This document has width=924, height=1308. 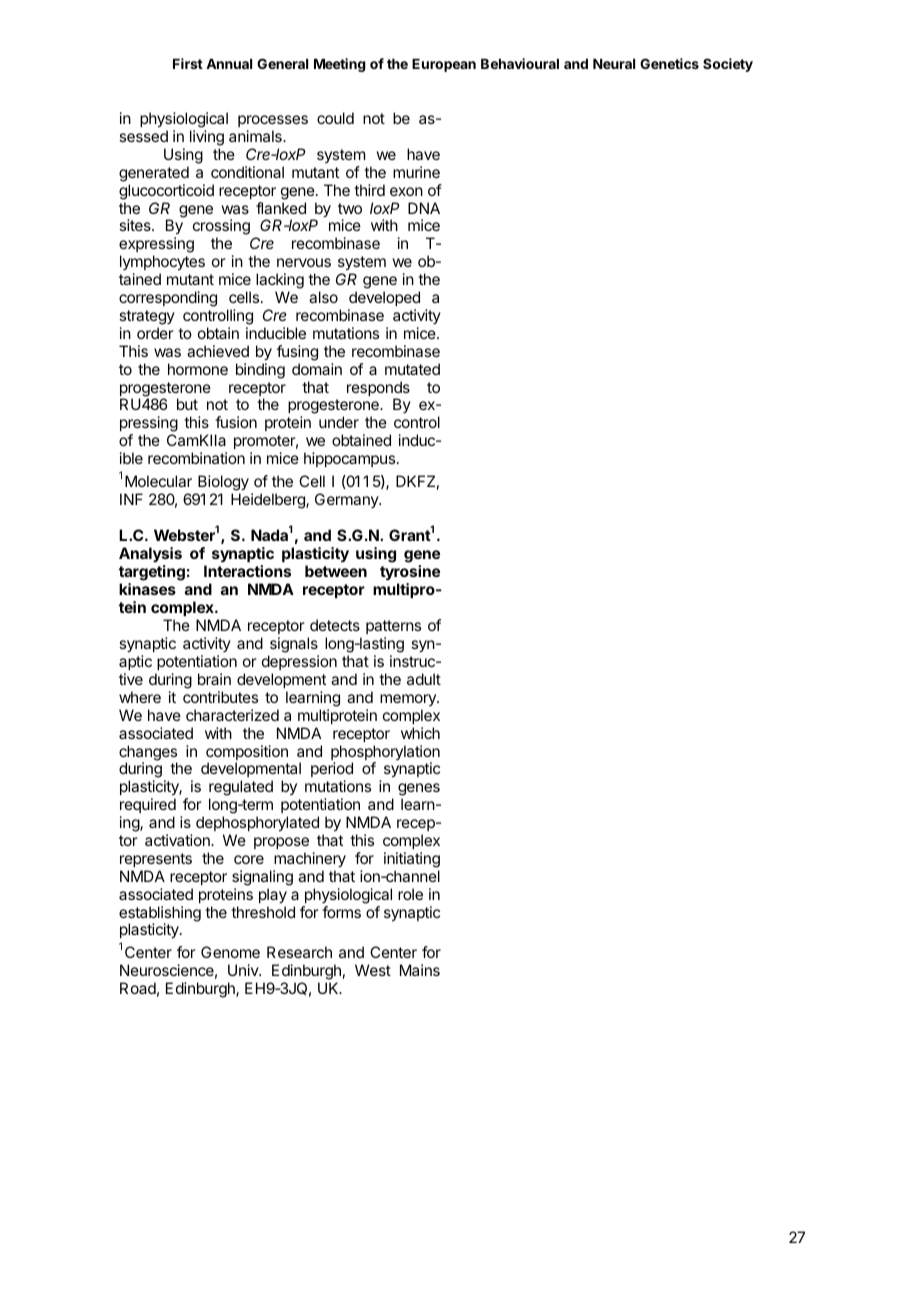 I want to click on responds, so click(x=378, y=390).
